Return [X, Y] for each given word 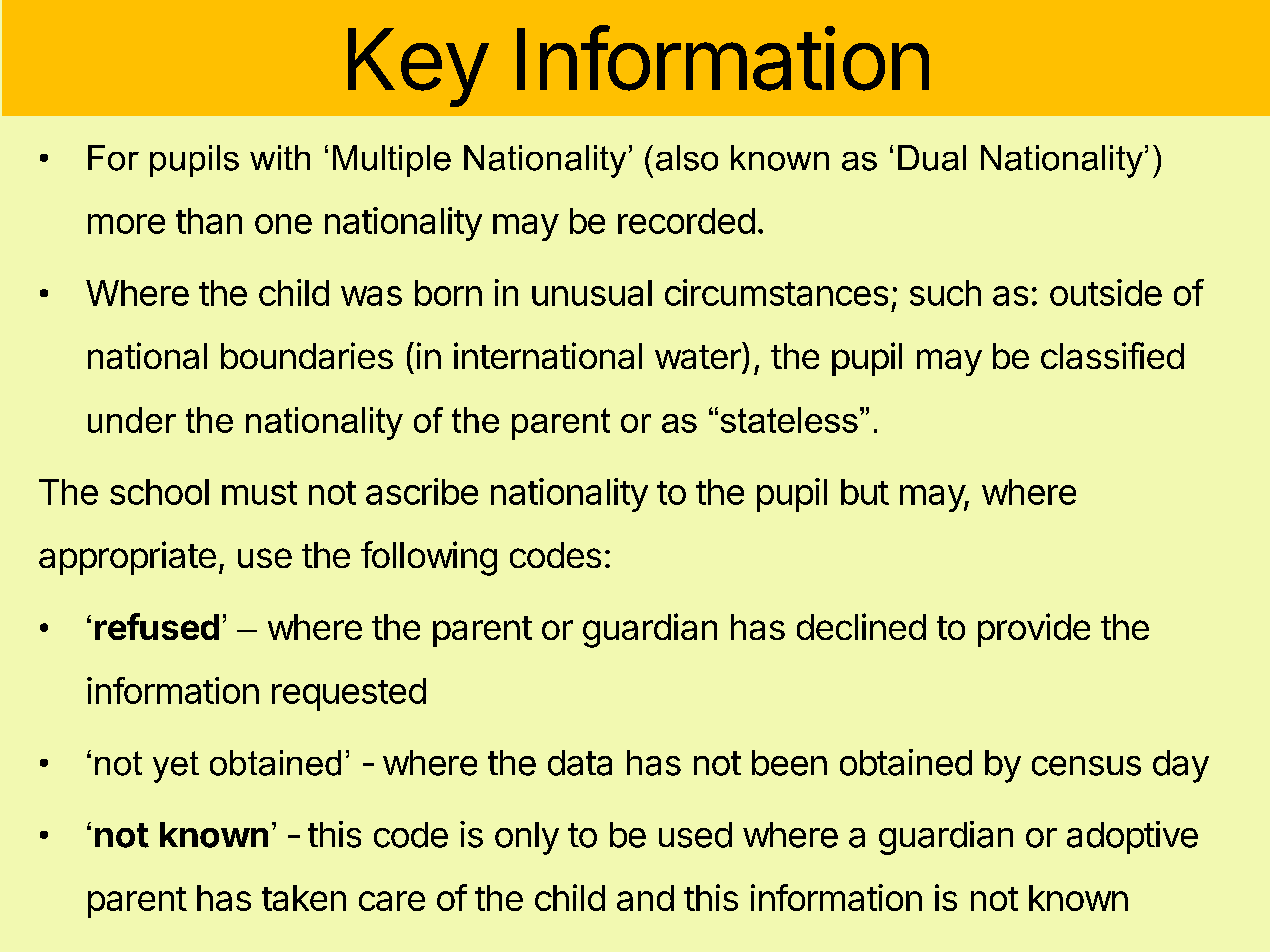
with [280, 157]
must [259, 493]
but [865, 492]
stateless [789, 420]
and [645, 898]
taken [304, 898]
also [687, 158]
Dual [932, 158]
